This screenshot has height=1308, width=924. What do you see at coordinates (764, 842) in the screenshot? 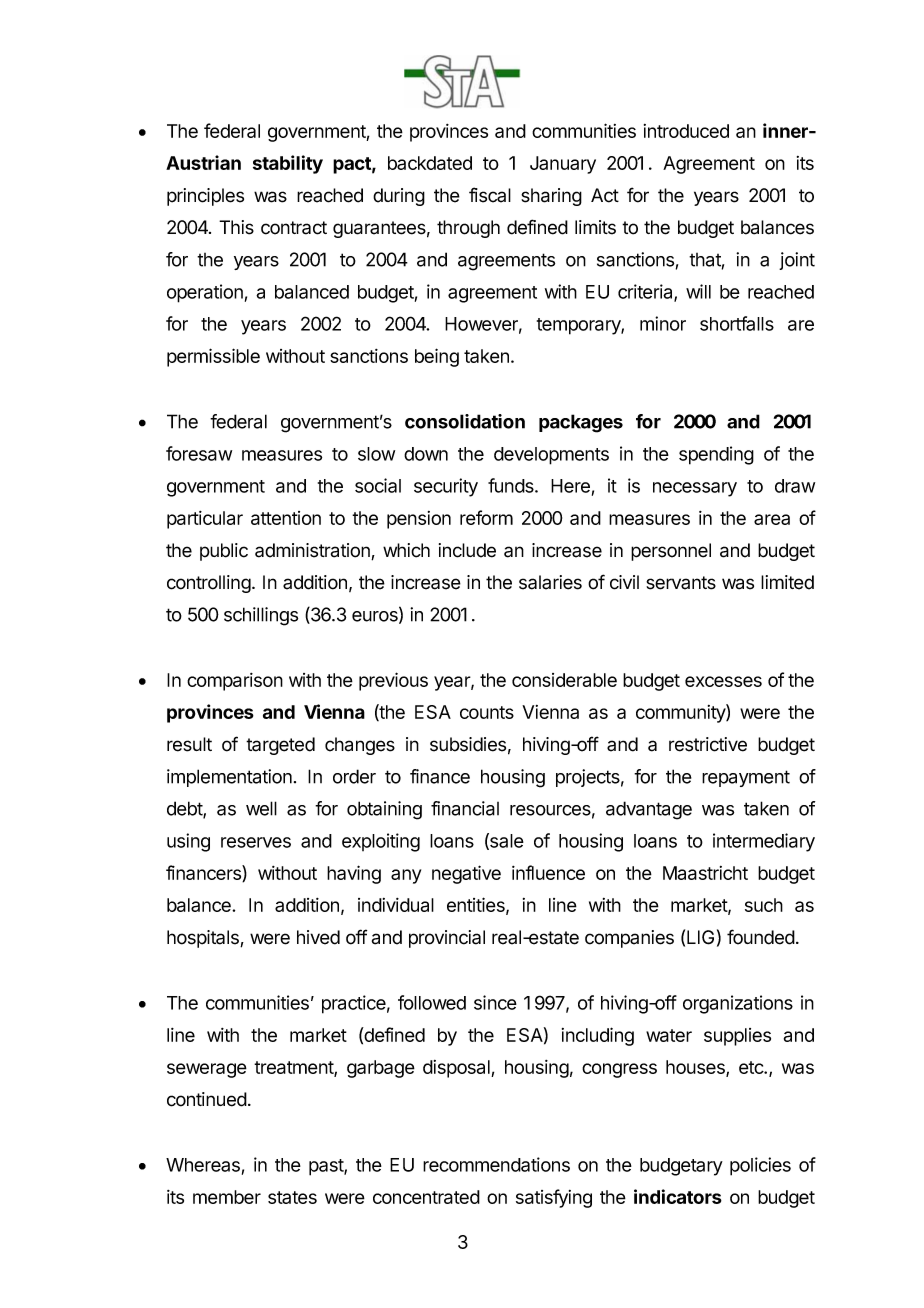
I see `intermediary` at bounding box center [764, 842].
